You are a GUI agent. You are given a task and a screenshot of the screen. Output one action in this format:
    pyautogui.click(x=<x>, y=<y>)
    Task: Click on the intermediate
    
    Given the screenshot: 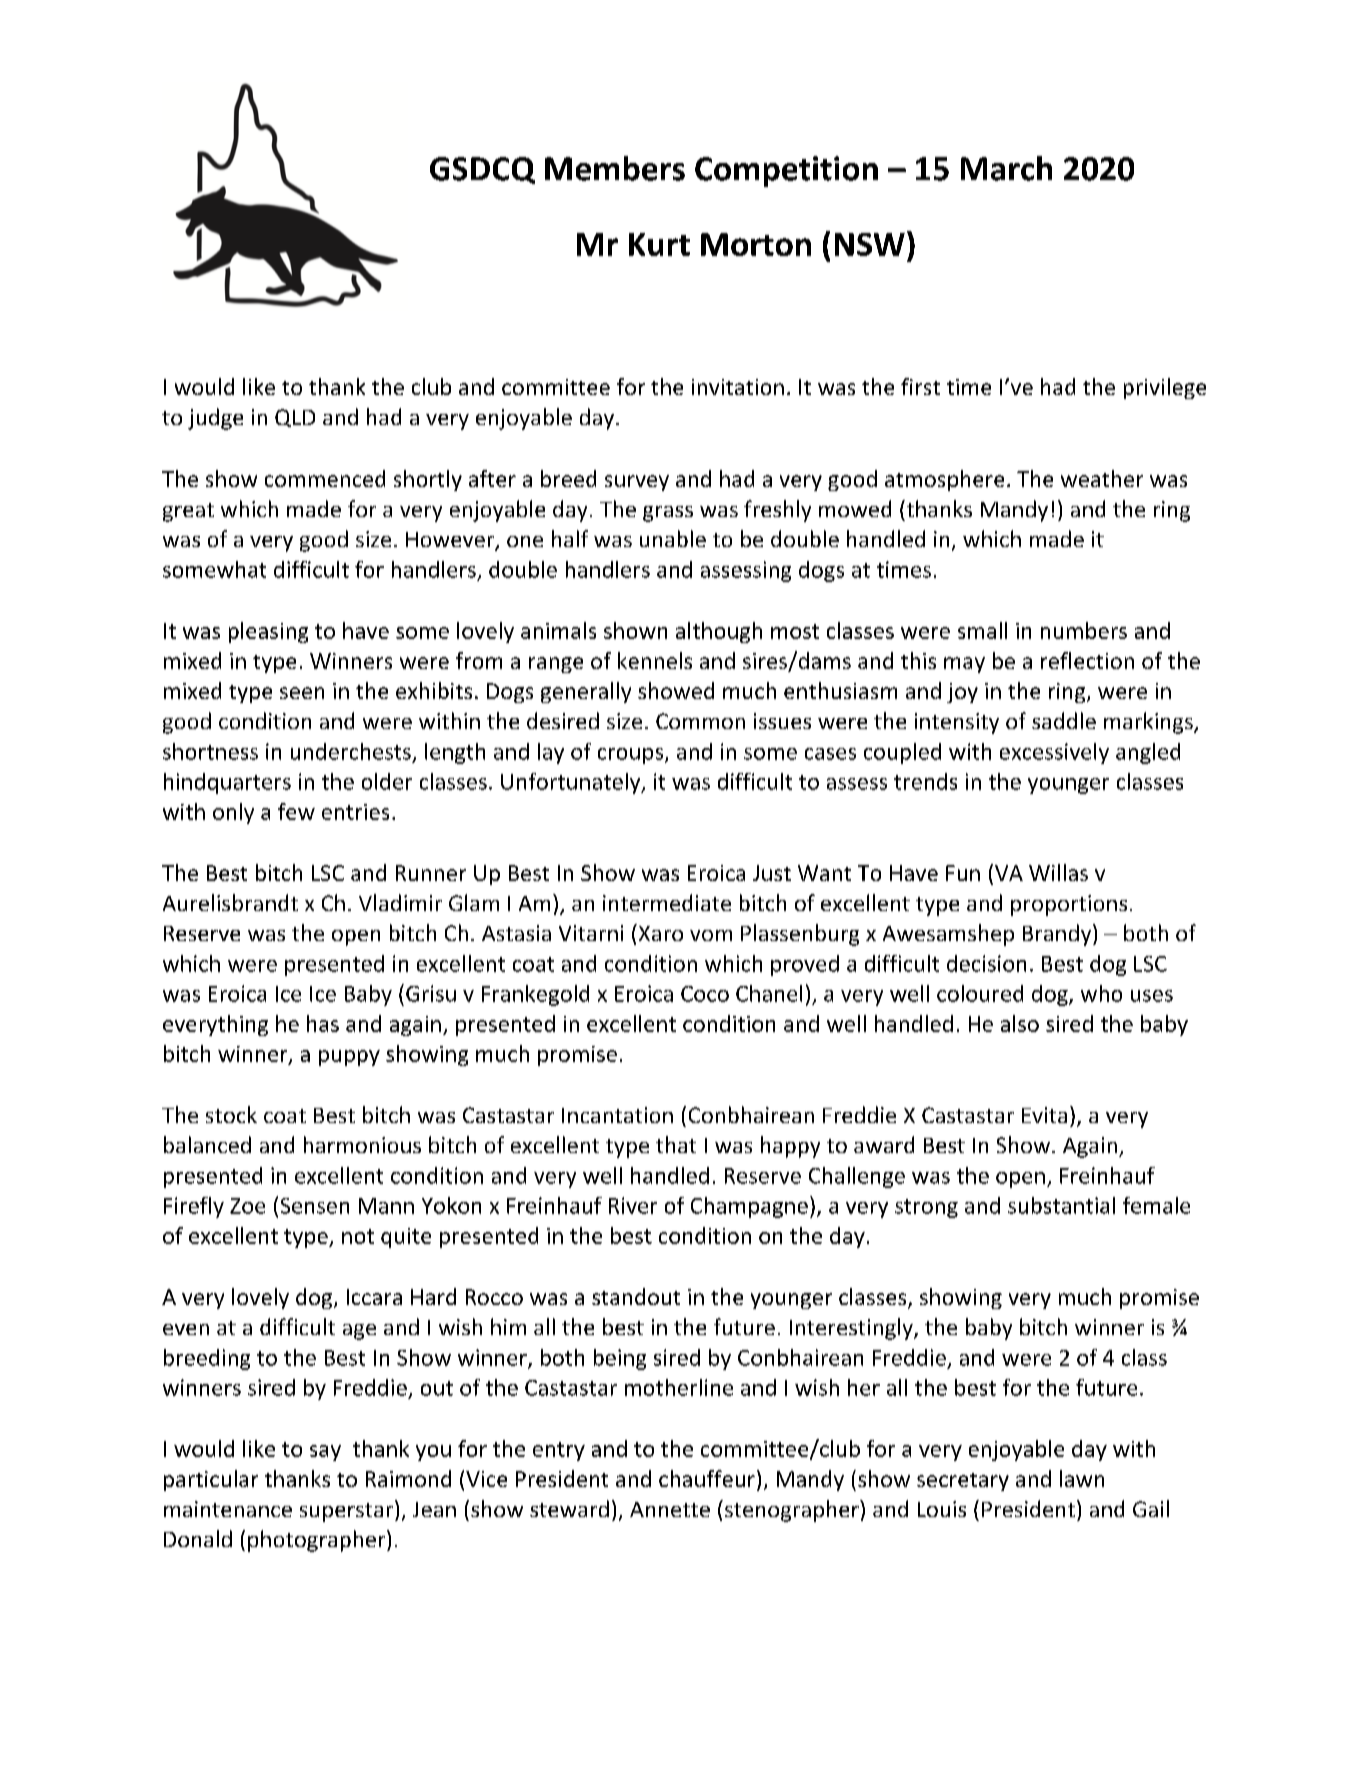 What is the action you would take?
    pyautogui.click(x=667, y=902)
